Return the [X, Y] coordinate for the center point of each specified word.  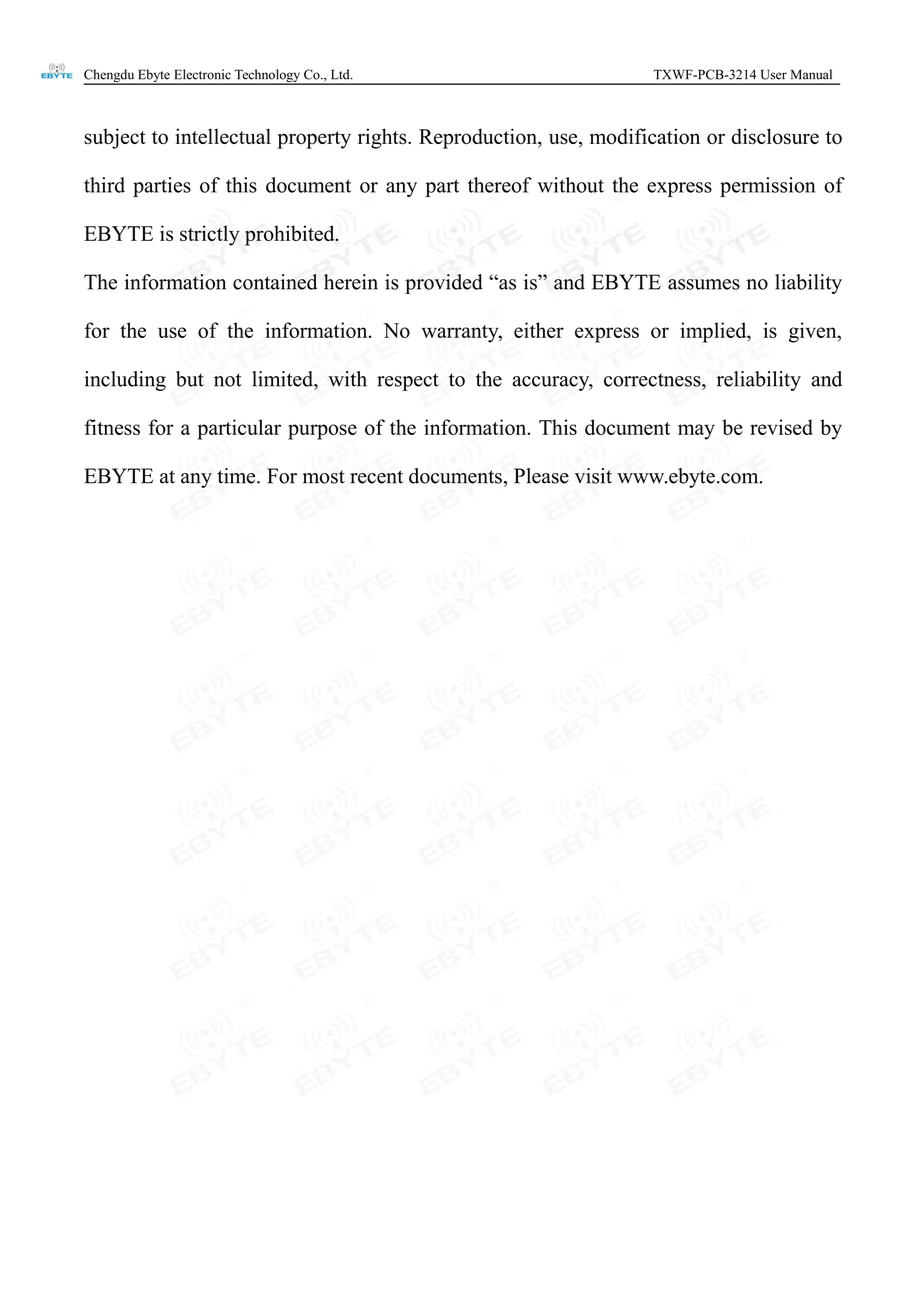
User [774, 74]
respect [408, 382]
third [104, 185]
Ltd [341, 74]
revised [781, 427]
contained [275, 282]
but [190, 379]
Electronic [203, 74]
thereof [500, 185]
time [237, 476]
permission [767, 187]
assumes [704, 284]
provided [444, 284]
